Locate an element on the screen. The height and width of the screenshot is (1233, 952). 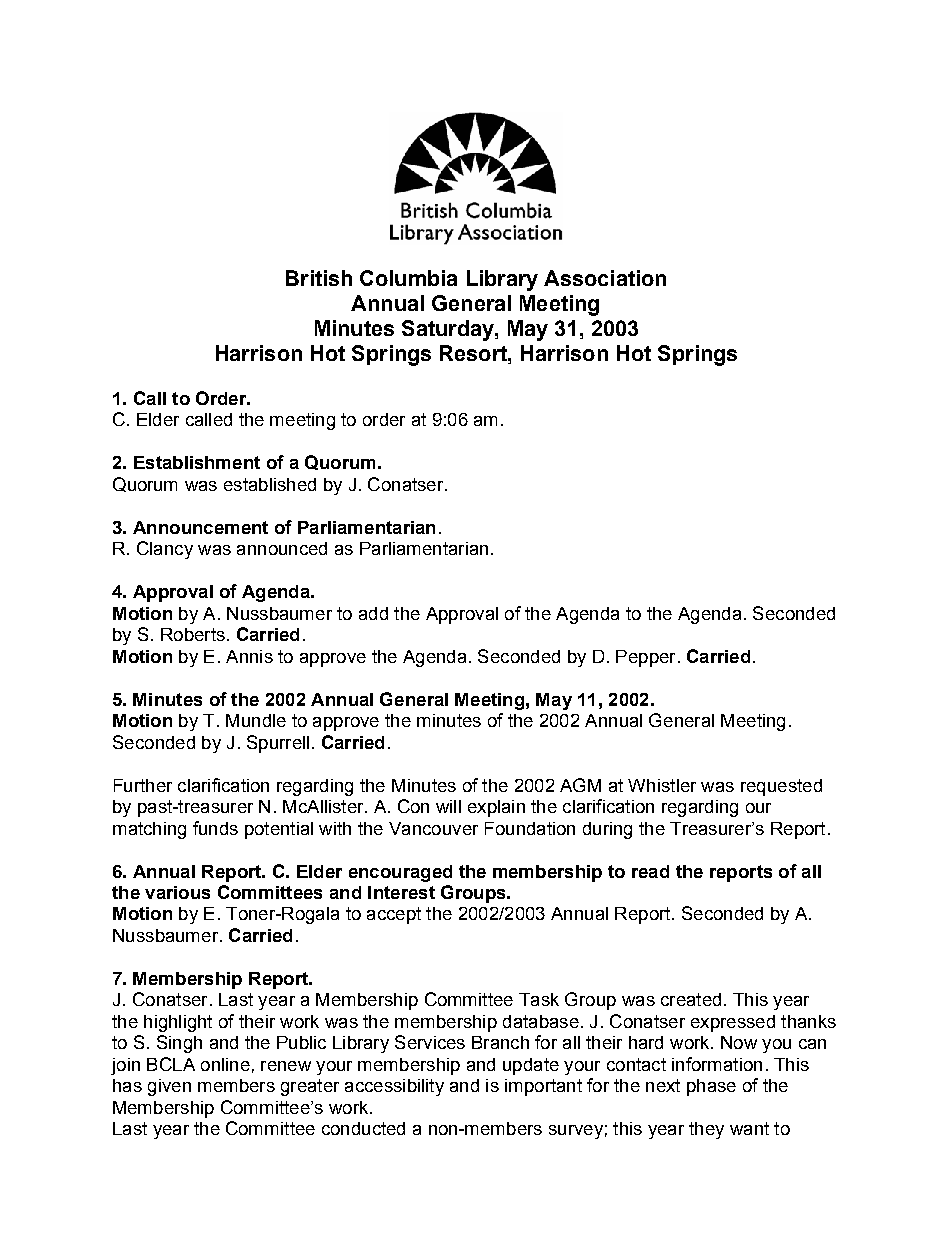
Interest is located at coordinates (401, 892).
